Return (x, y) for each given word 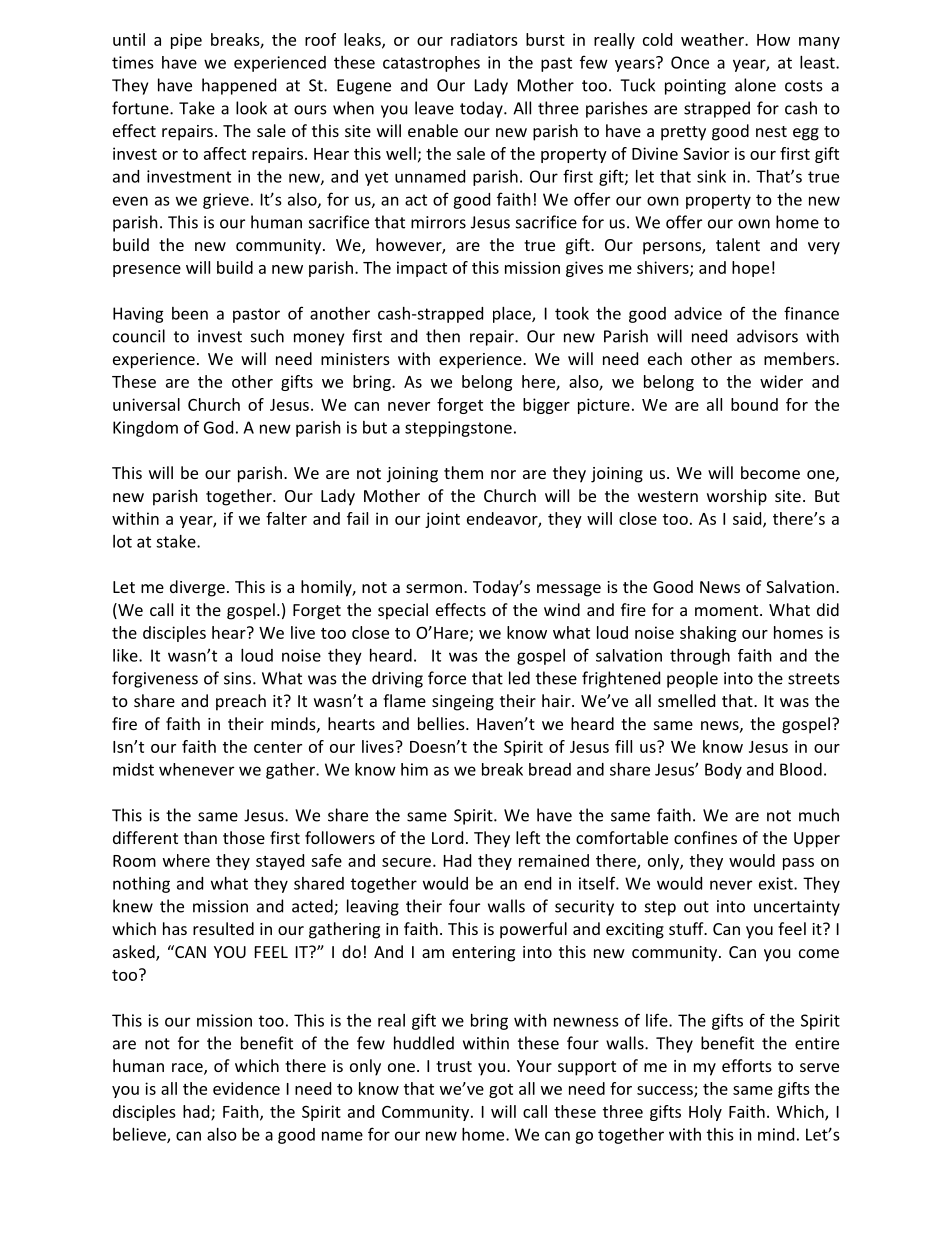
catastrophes (431, 64)
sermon (434, 588)
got (501, 1091)
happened (239, 86)
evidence (246, 1088)
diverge (197, 588)
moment (728, 610)
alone (755, 85)
